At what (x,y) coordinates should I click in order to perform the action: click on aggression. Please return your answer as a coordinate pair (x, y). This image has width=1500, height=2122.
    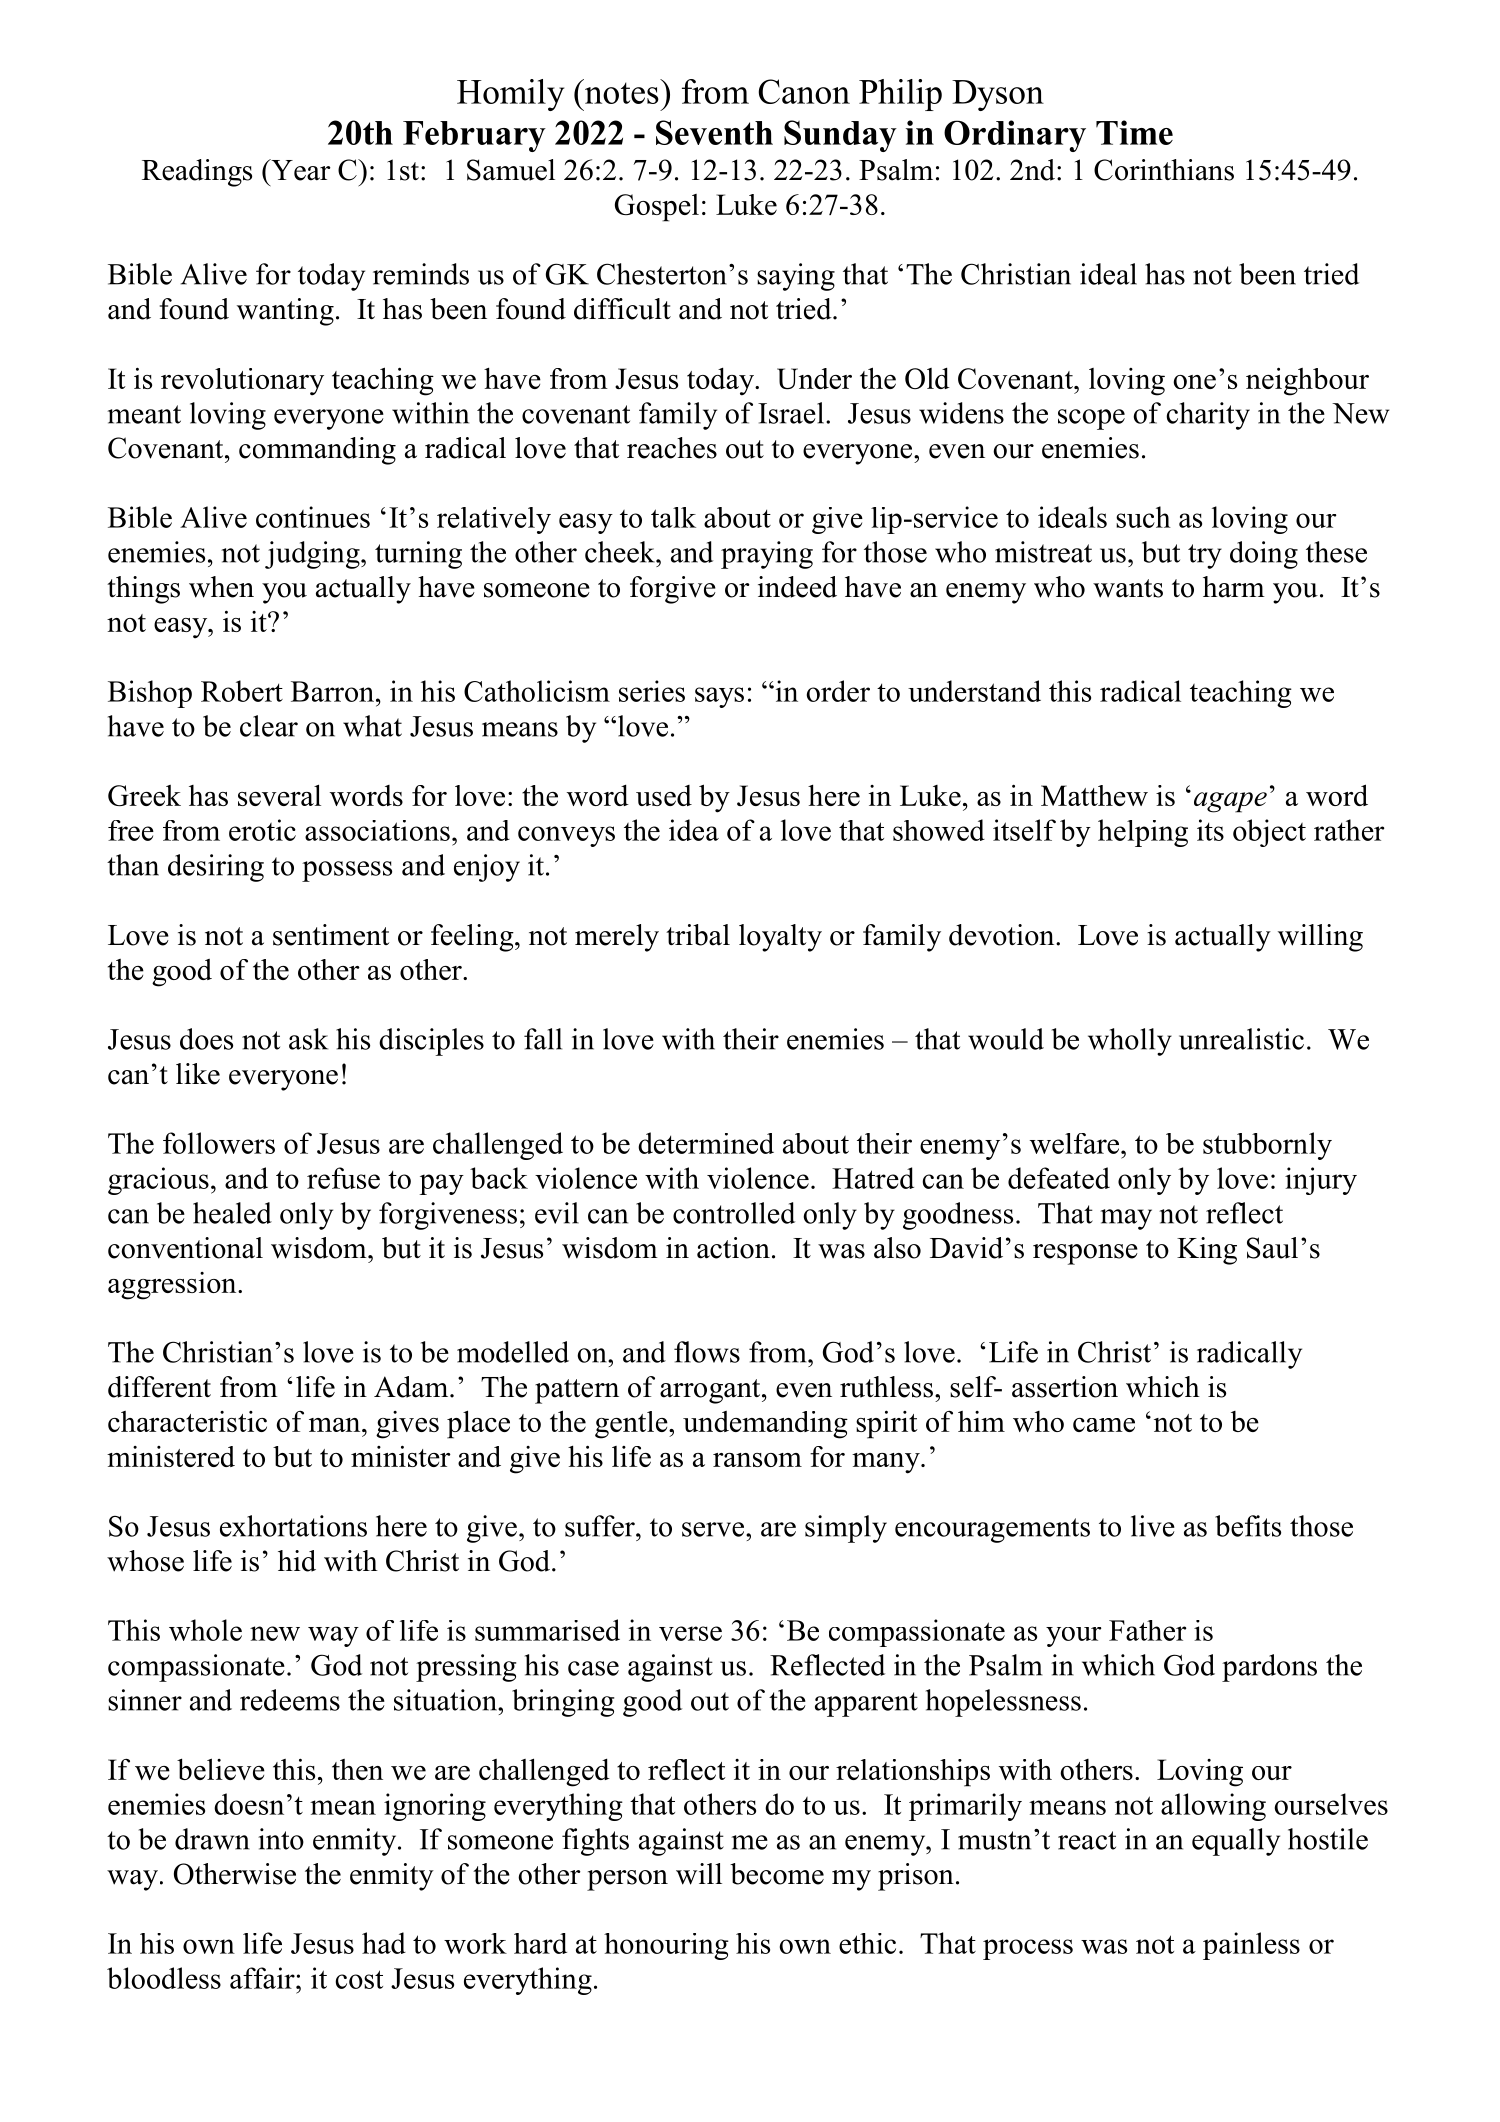
    Looking at the image, I should click on (173, 1286).
